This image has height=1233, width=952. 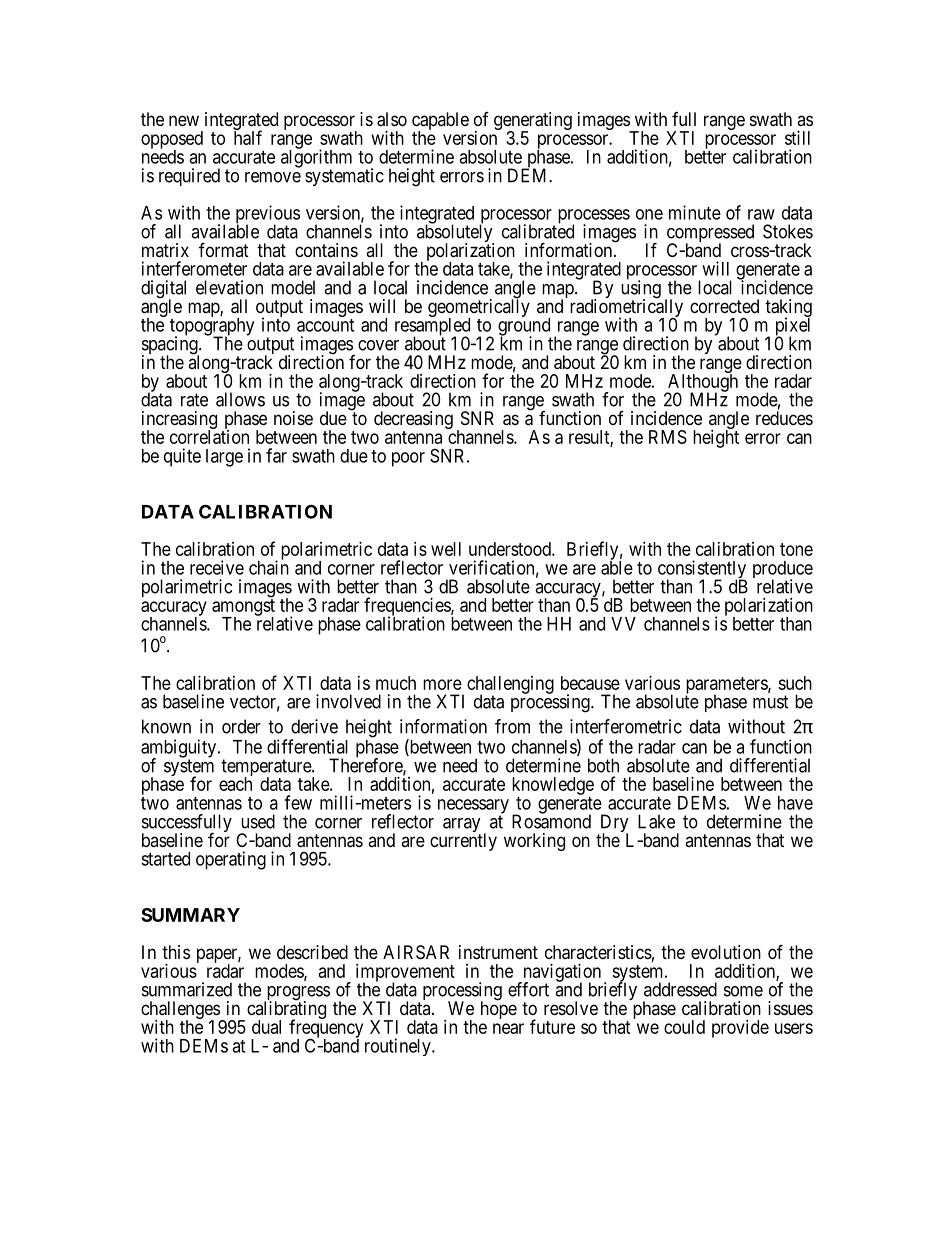 I want to click on from, so click(x=512, y=726).
